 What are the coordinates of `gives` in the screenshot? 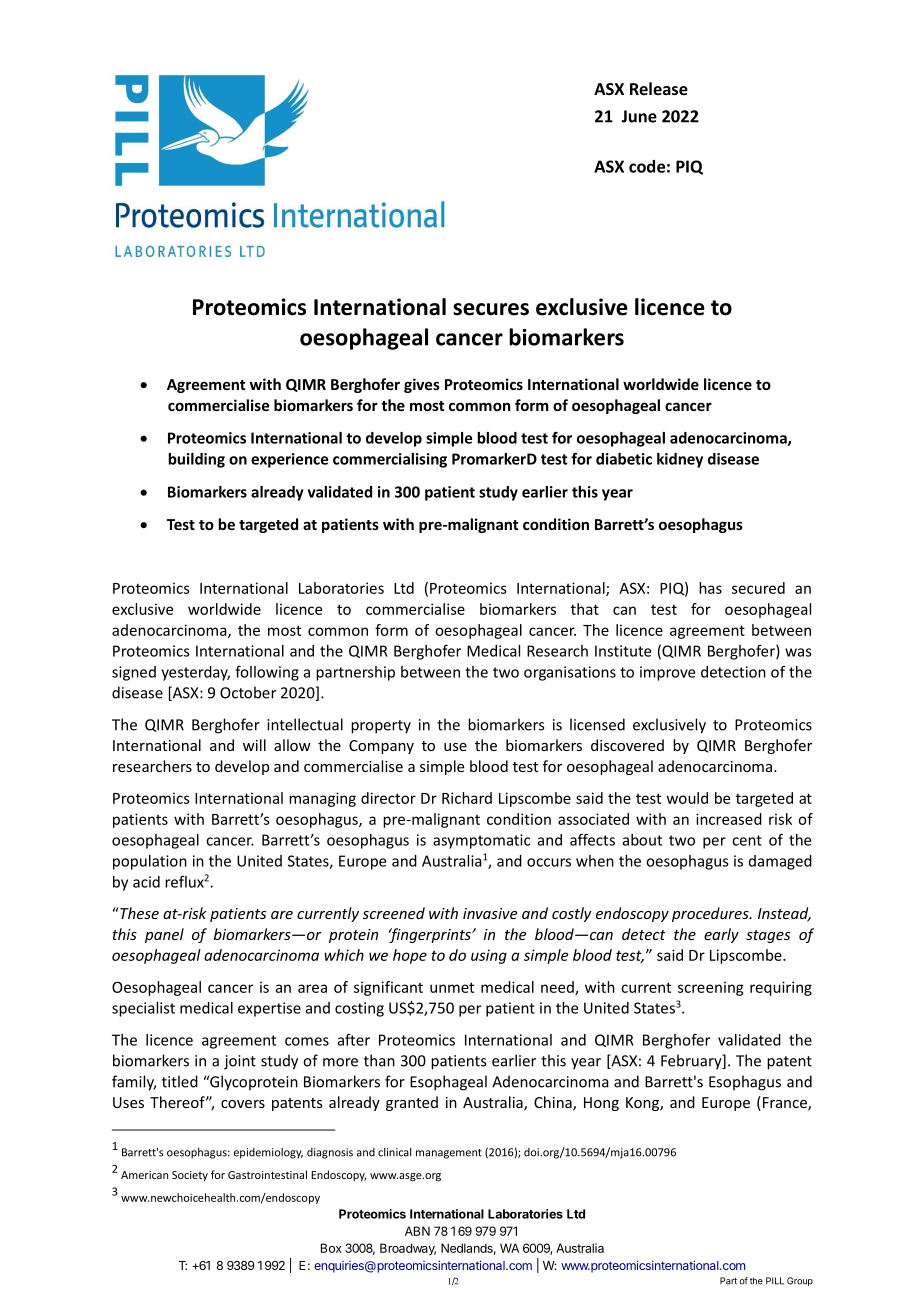 It's located at (422, 385).
